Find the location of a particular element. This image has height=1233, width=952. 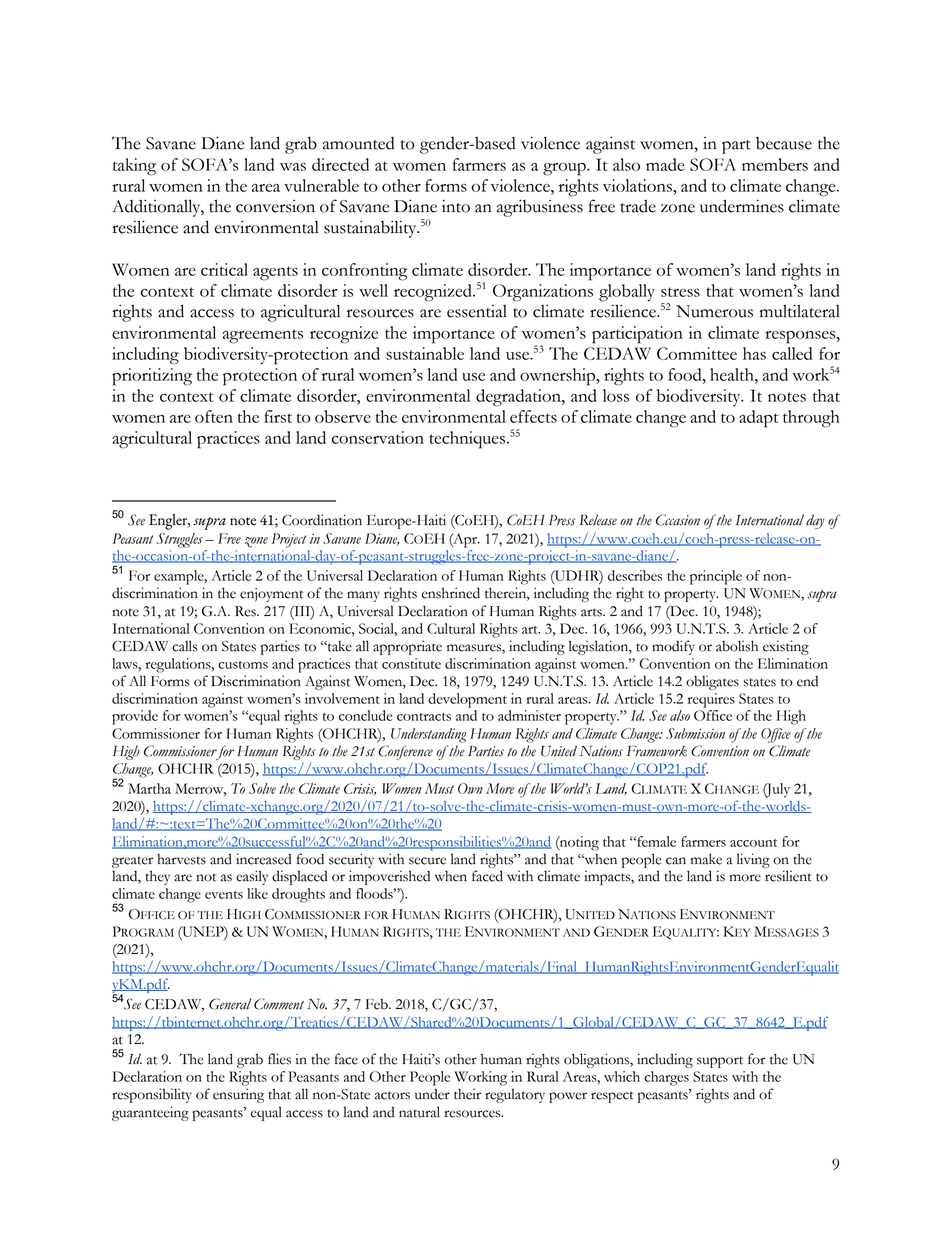

calls is located at coordinates (185, 646).
